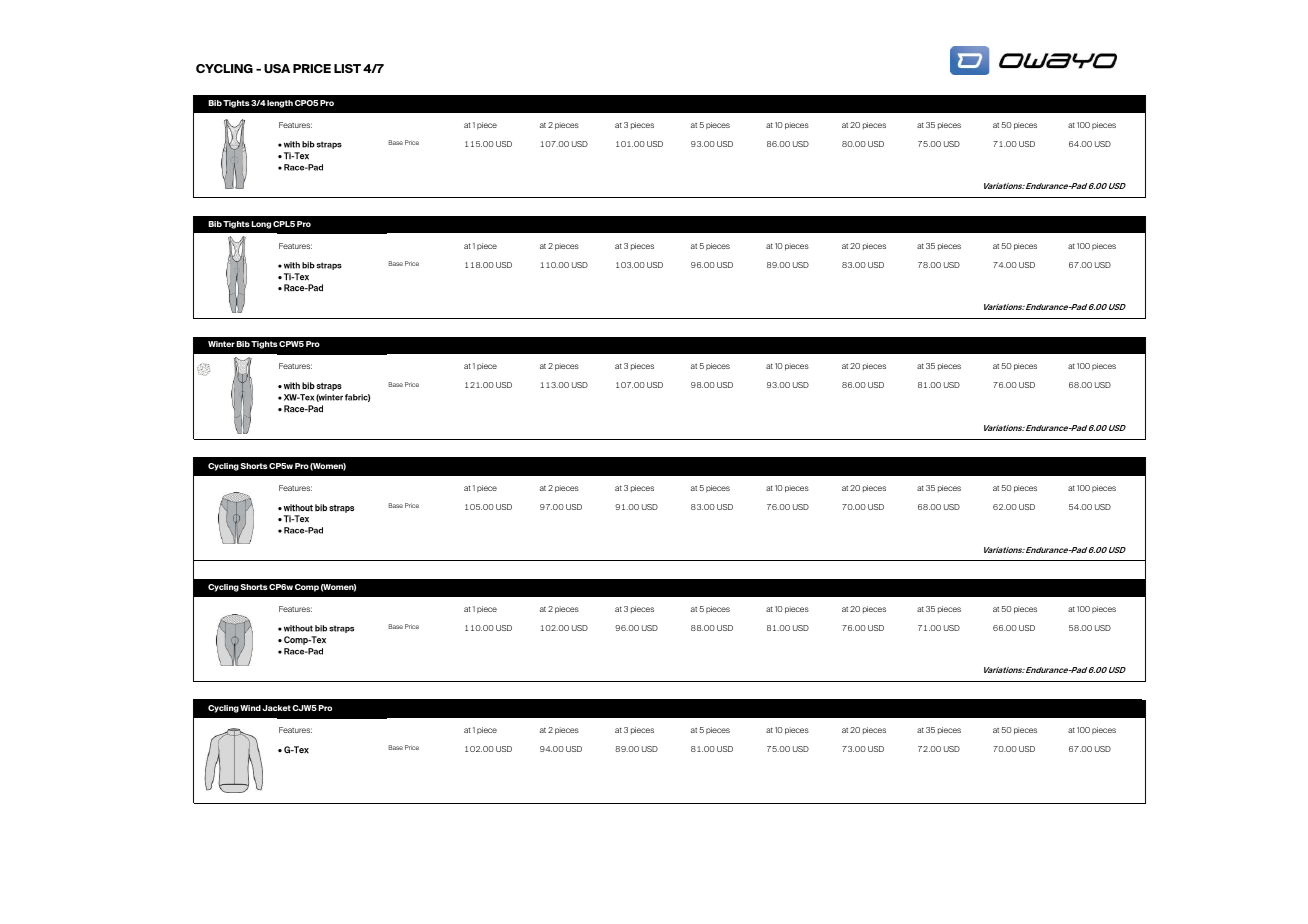 The image size is (1308, 924). What do you see at coordinates (280, 104) in the screenshot?
I see `length` at bounding box center [280, 104].
